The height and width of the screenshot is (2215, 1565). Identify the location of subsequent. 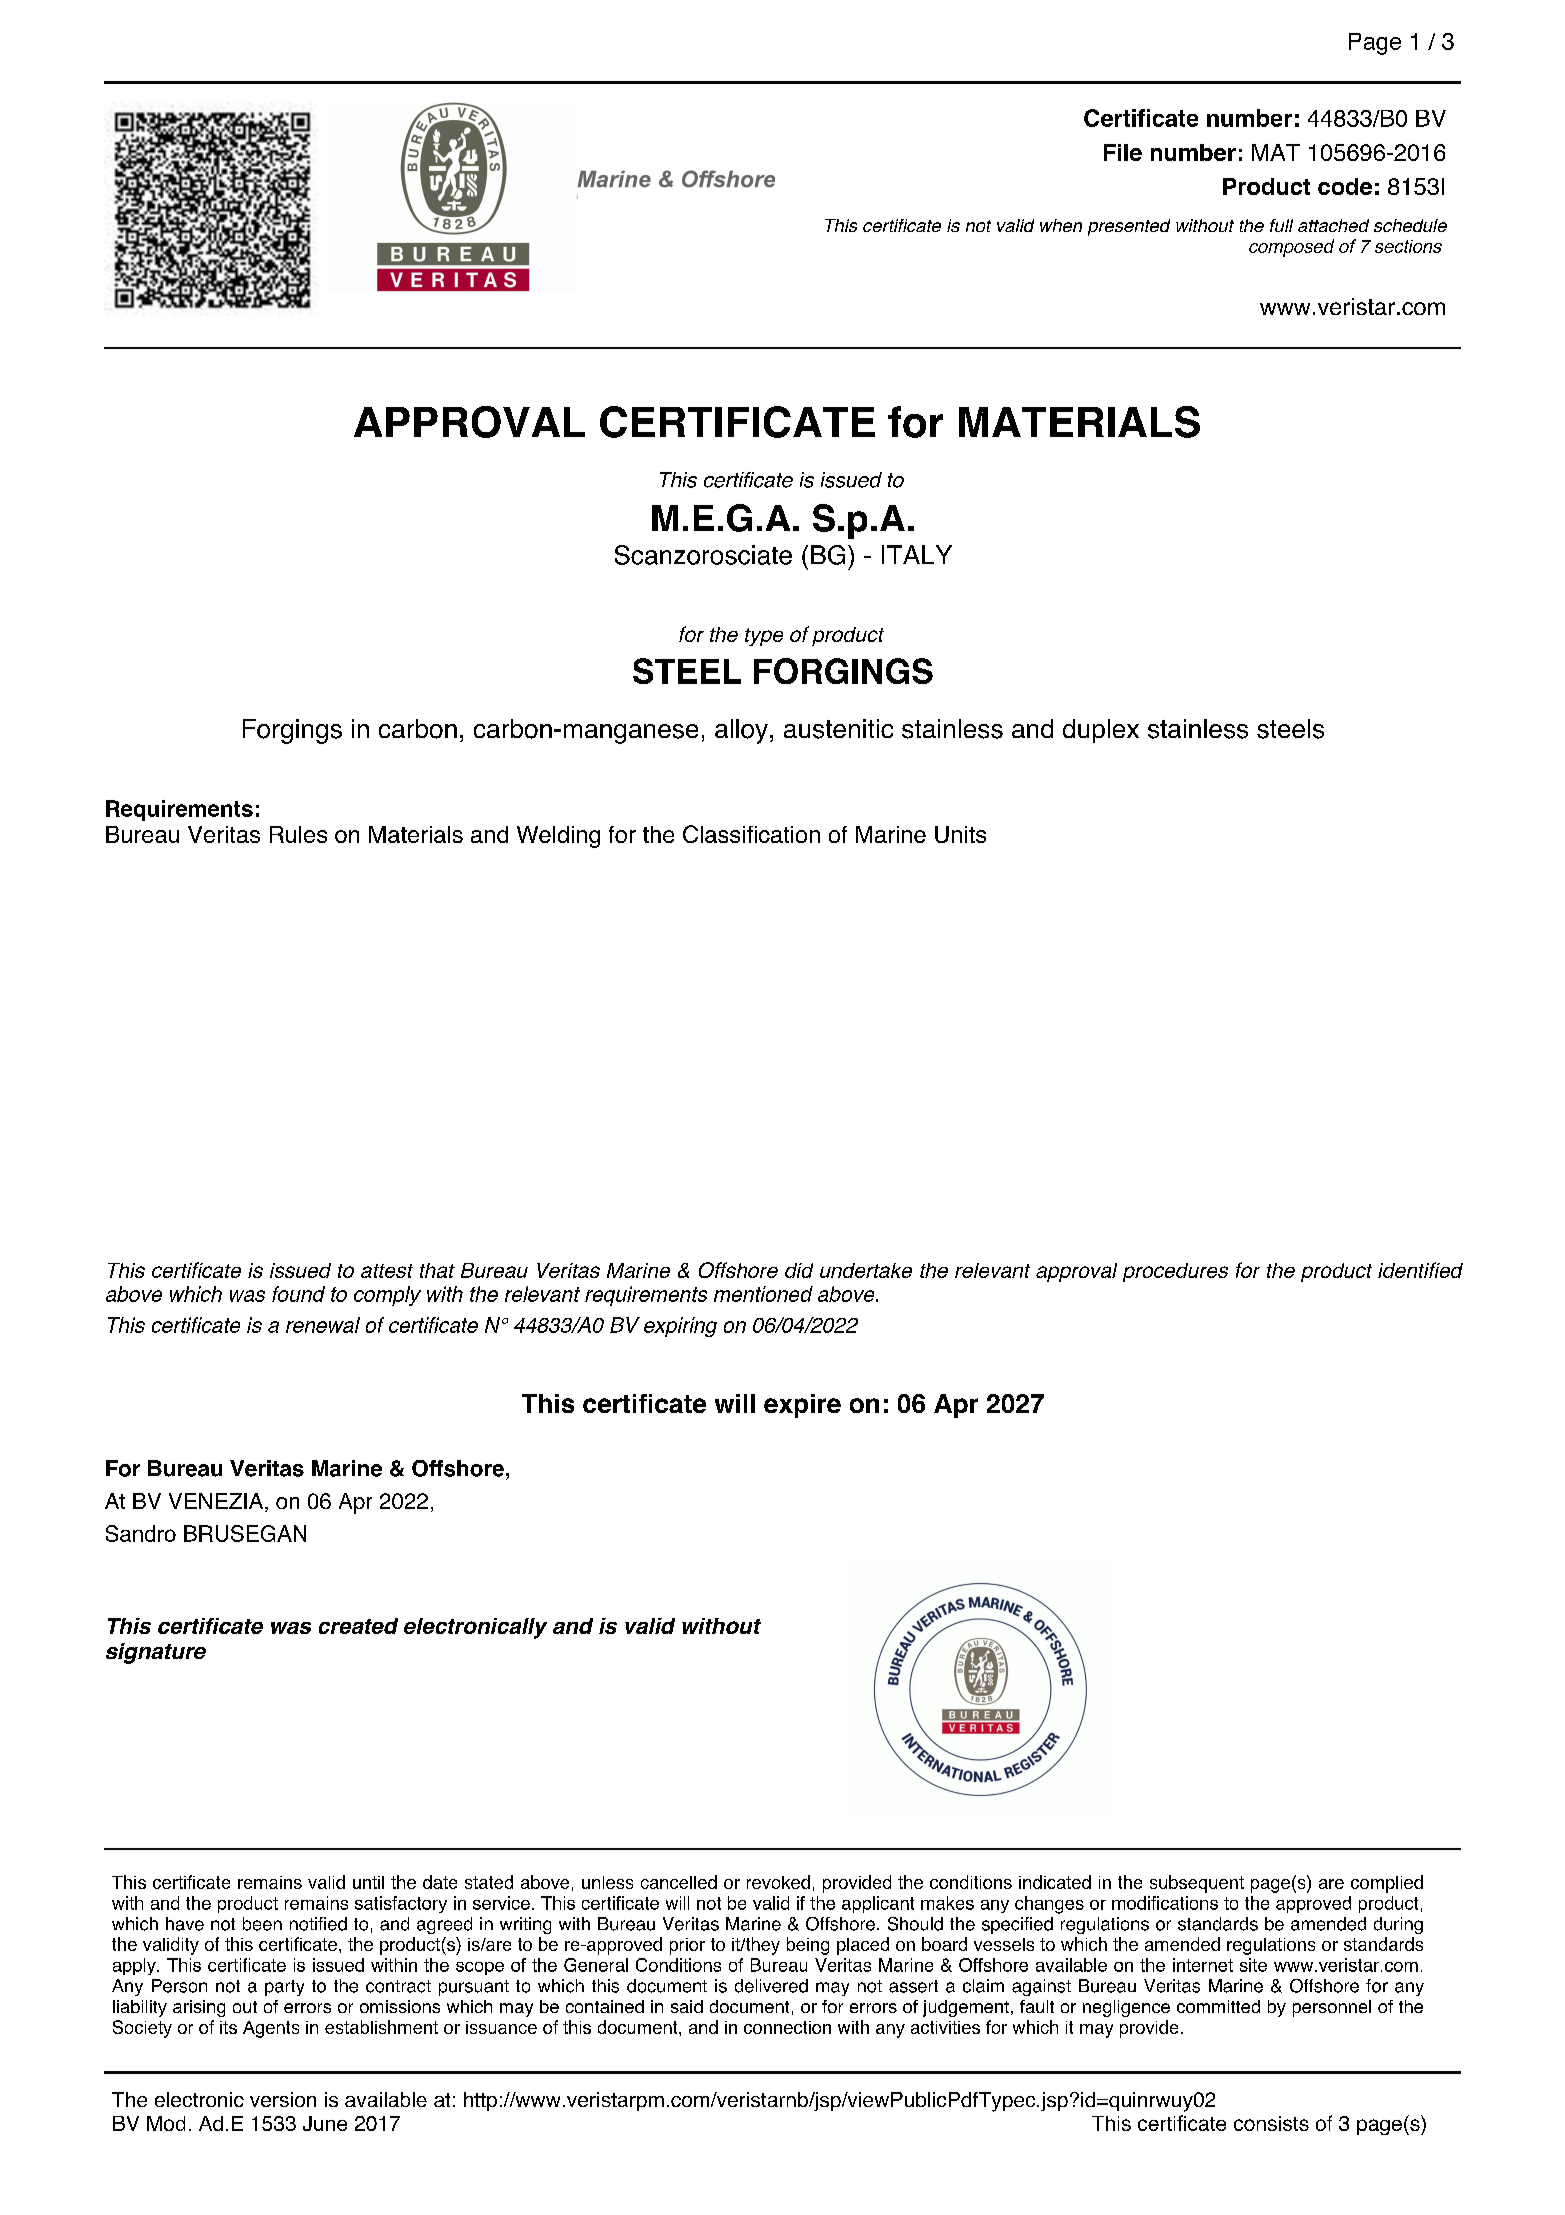
(1197, 1884).
